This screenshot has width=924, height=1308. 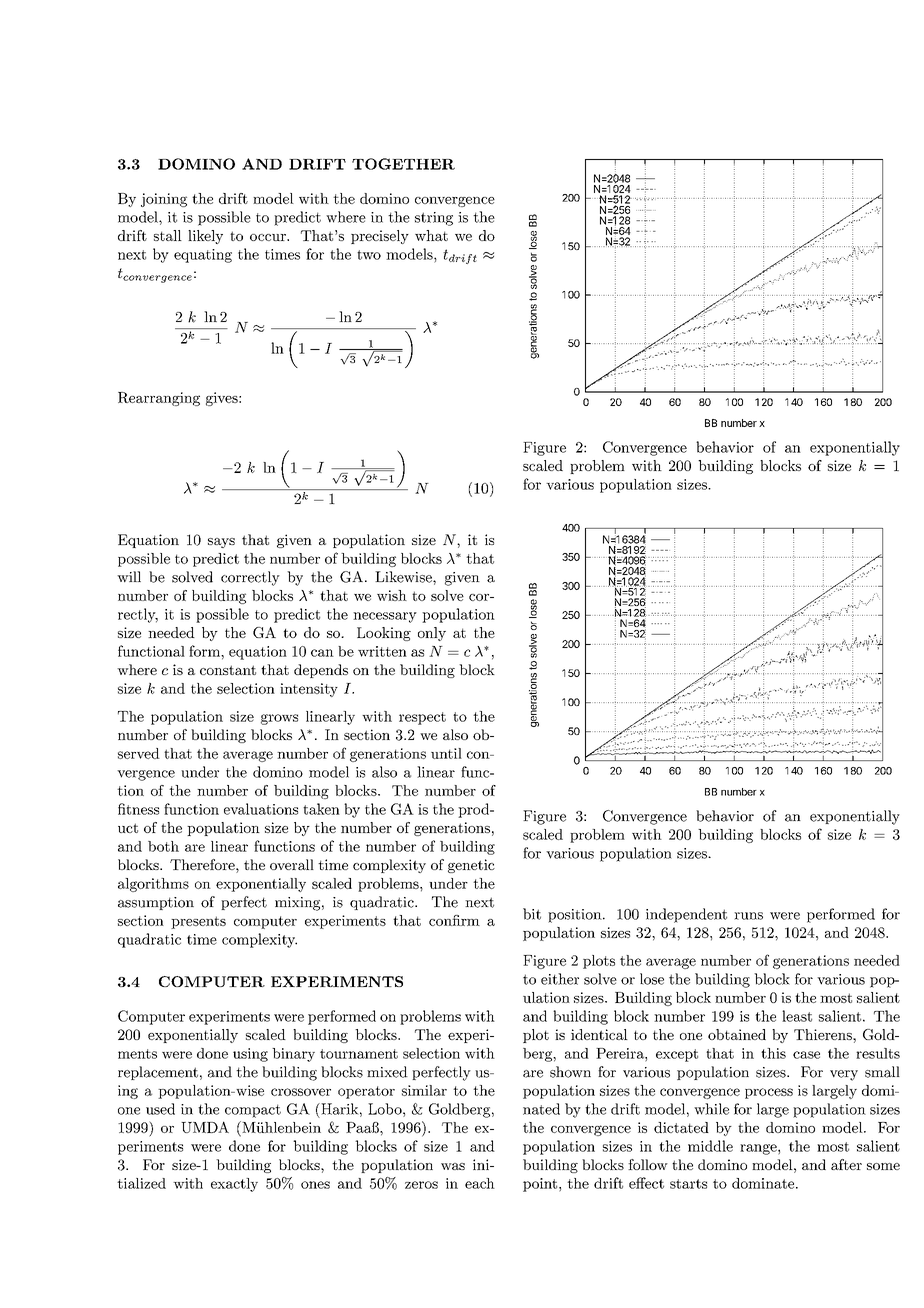 What do you see at coordinates (431, 235) in the screenshot?
I see `what` at bounding box center [431, 235].
